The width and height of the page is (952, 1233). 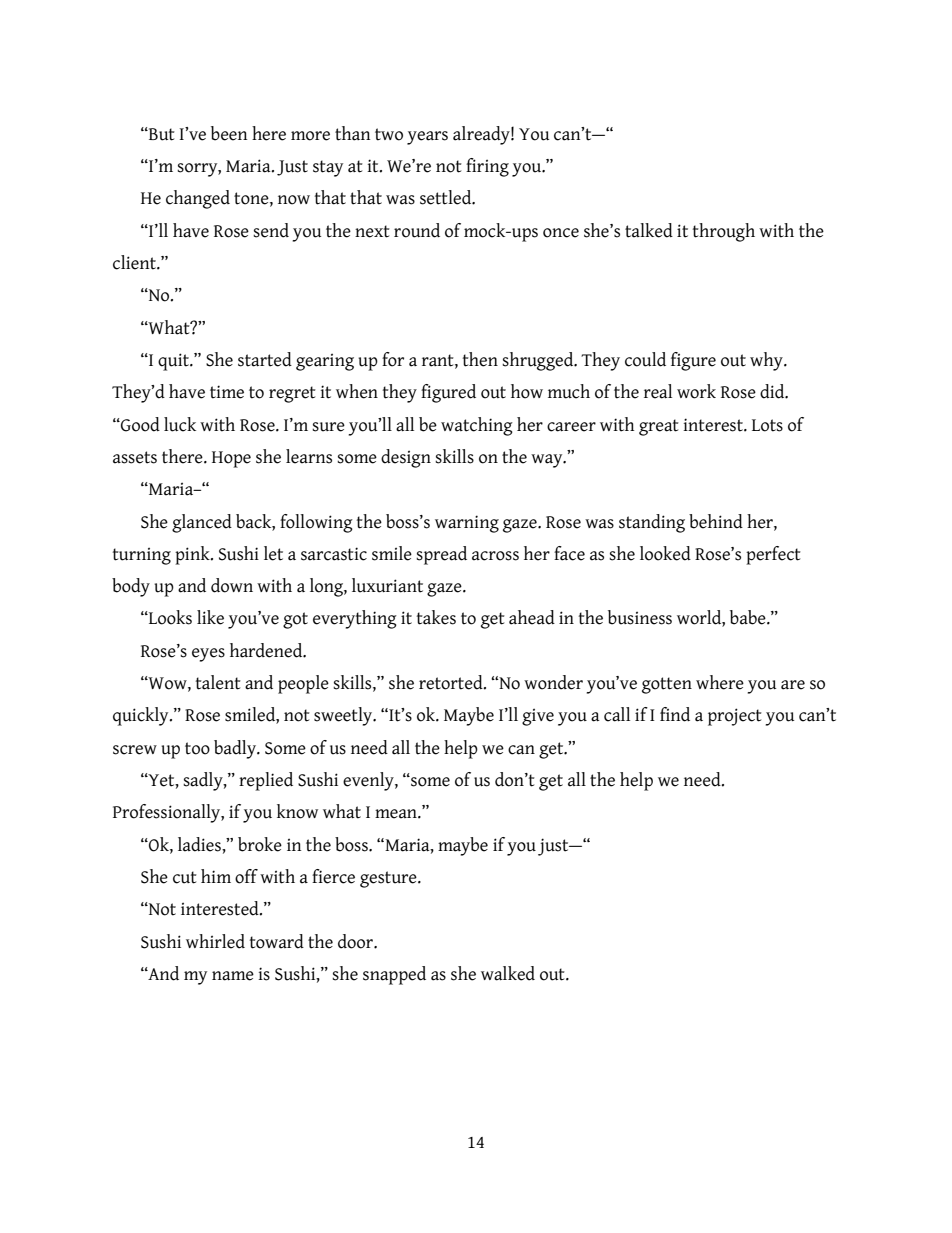 What do you see at coordinates (724, 232) in the page?
I see `through` at bounding box center [724, 232].
